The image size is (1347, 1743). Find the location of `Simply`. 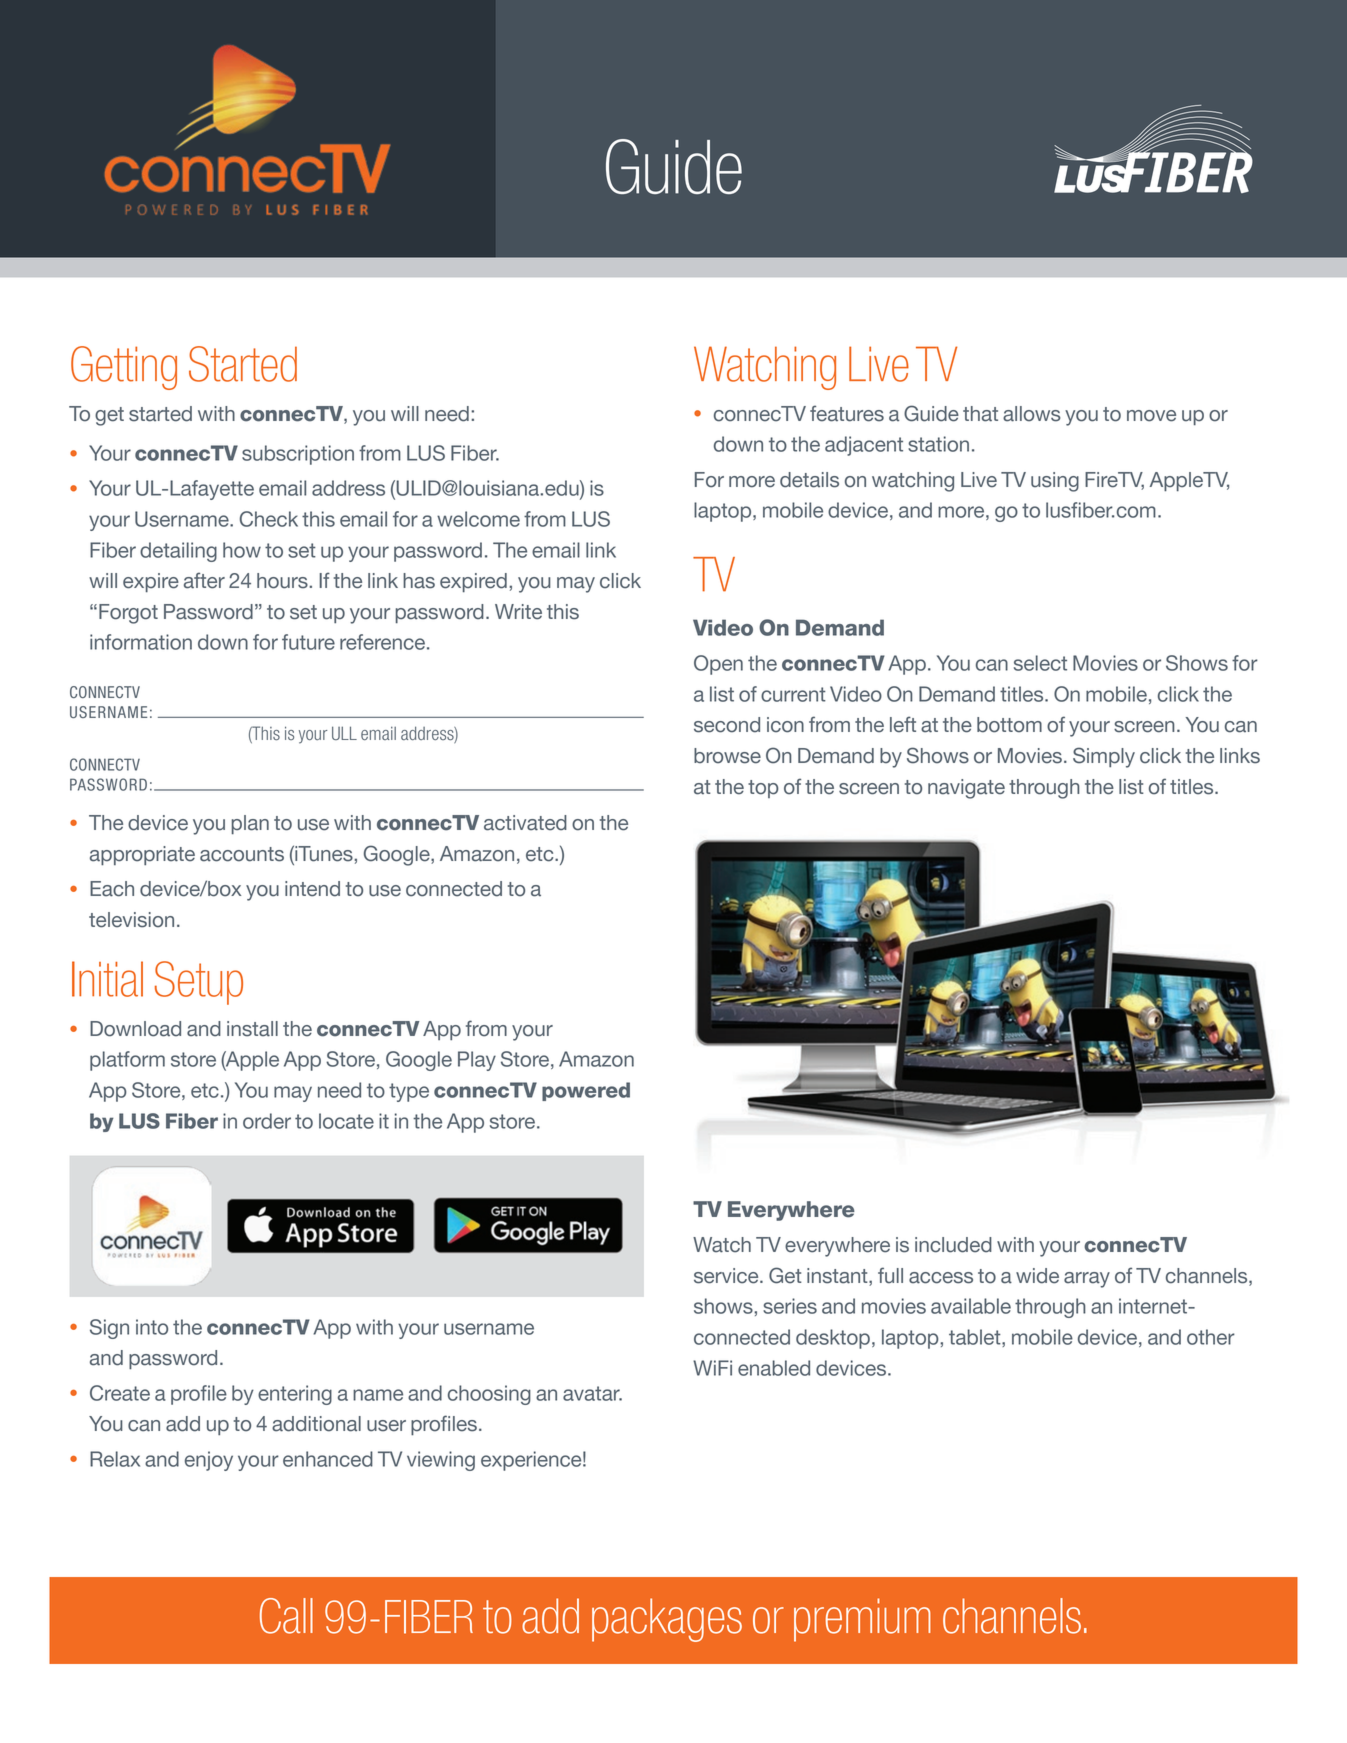

Simply is located at coordinates (1104, 757).
